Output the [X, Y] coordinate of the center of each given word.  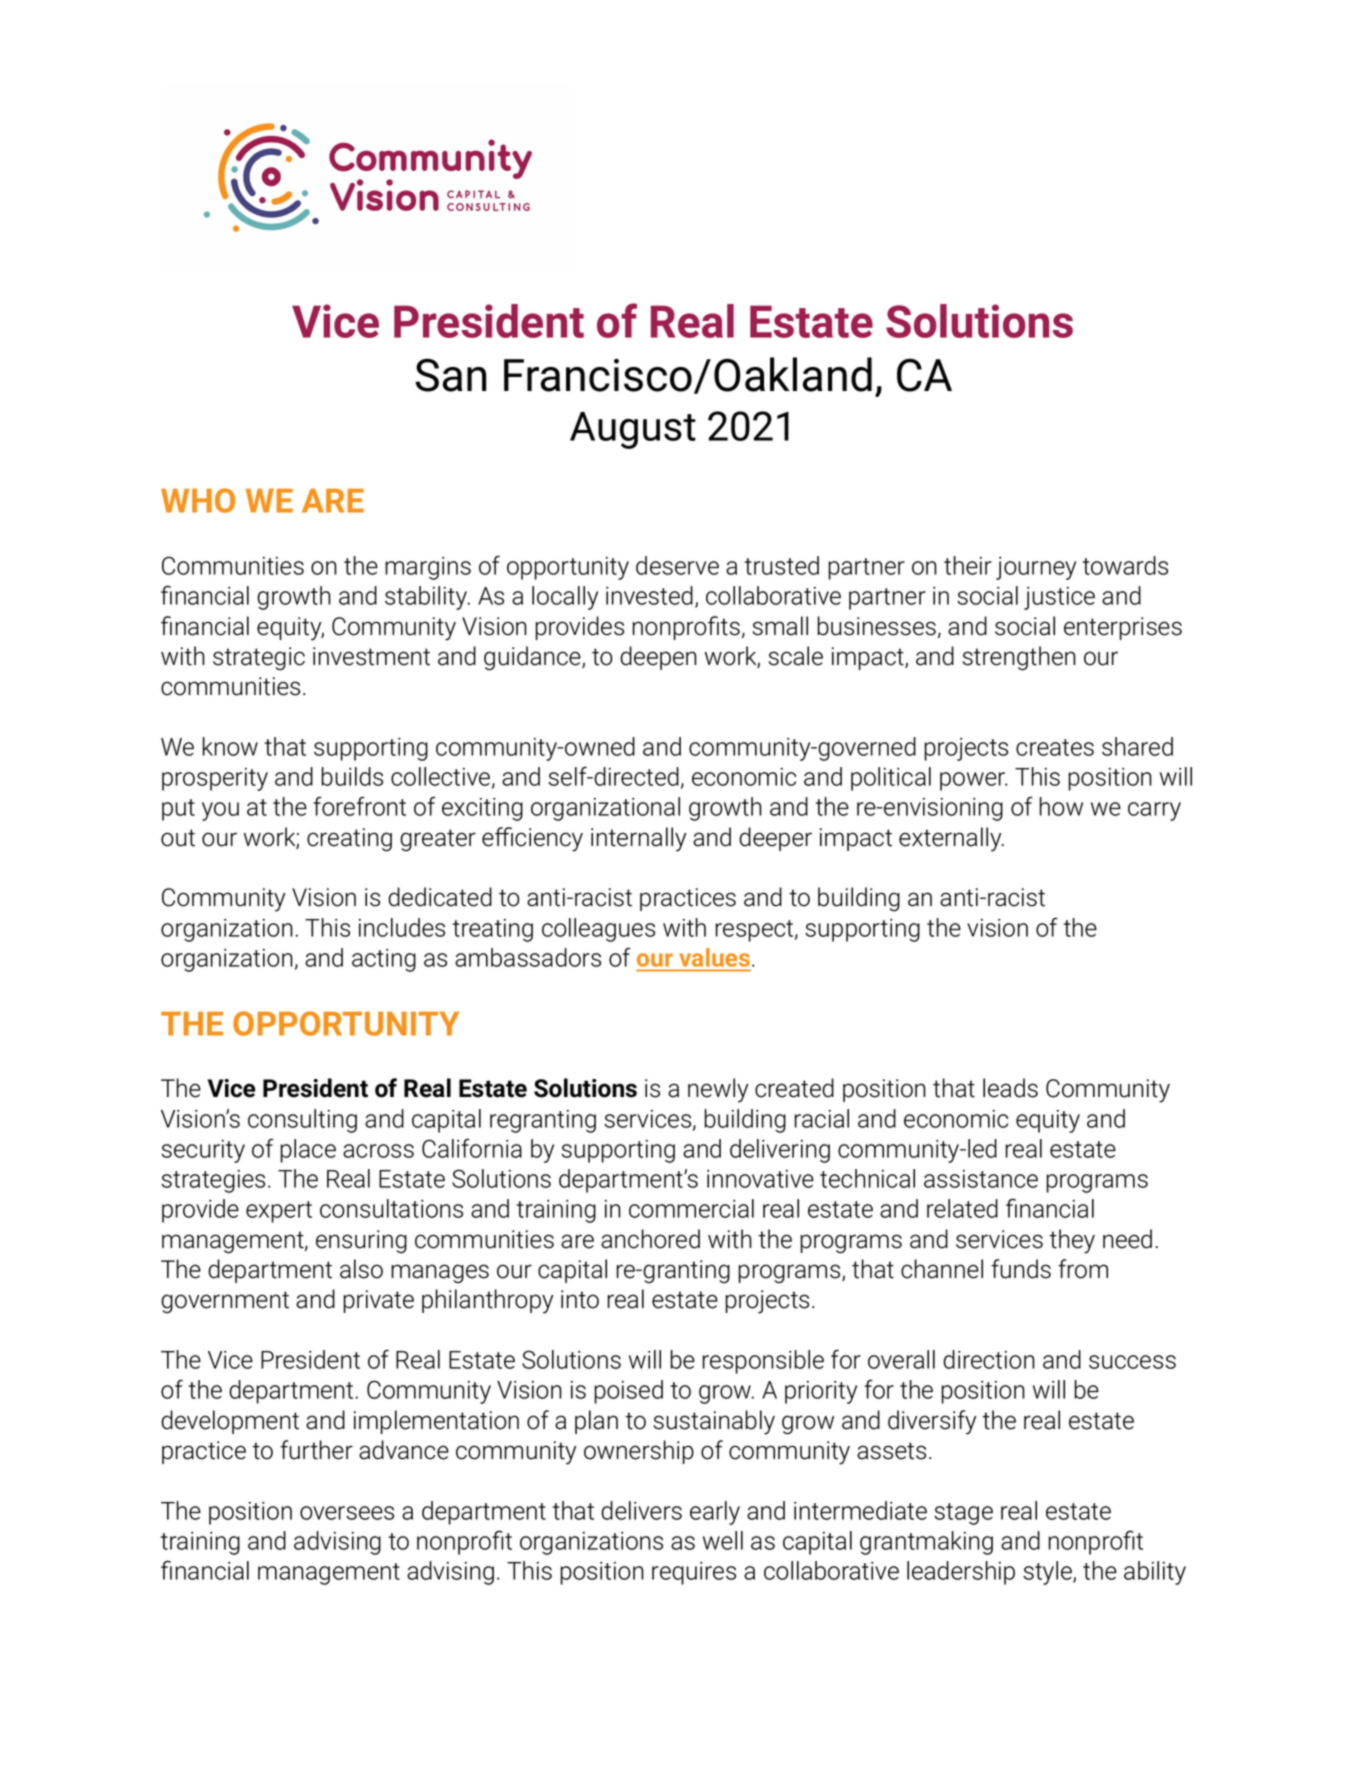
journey [1036, 568]
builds [352, 776]
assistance [981, 1179]
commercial [691, 1208]
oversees [347, 1513]
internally [638, 839]
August [633, 430]
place [308, 1151]
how [1061, 806]
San [450, 375]
